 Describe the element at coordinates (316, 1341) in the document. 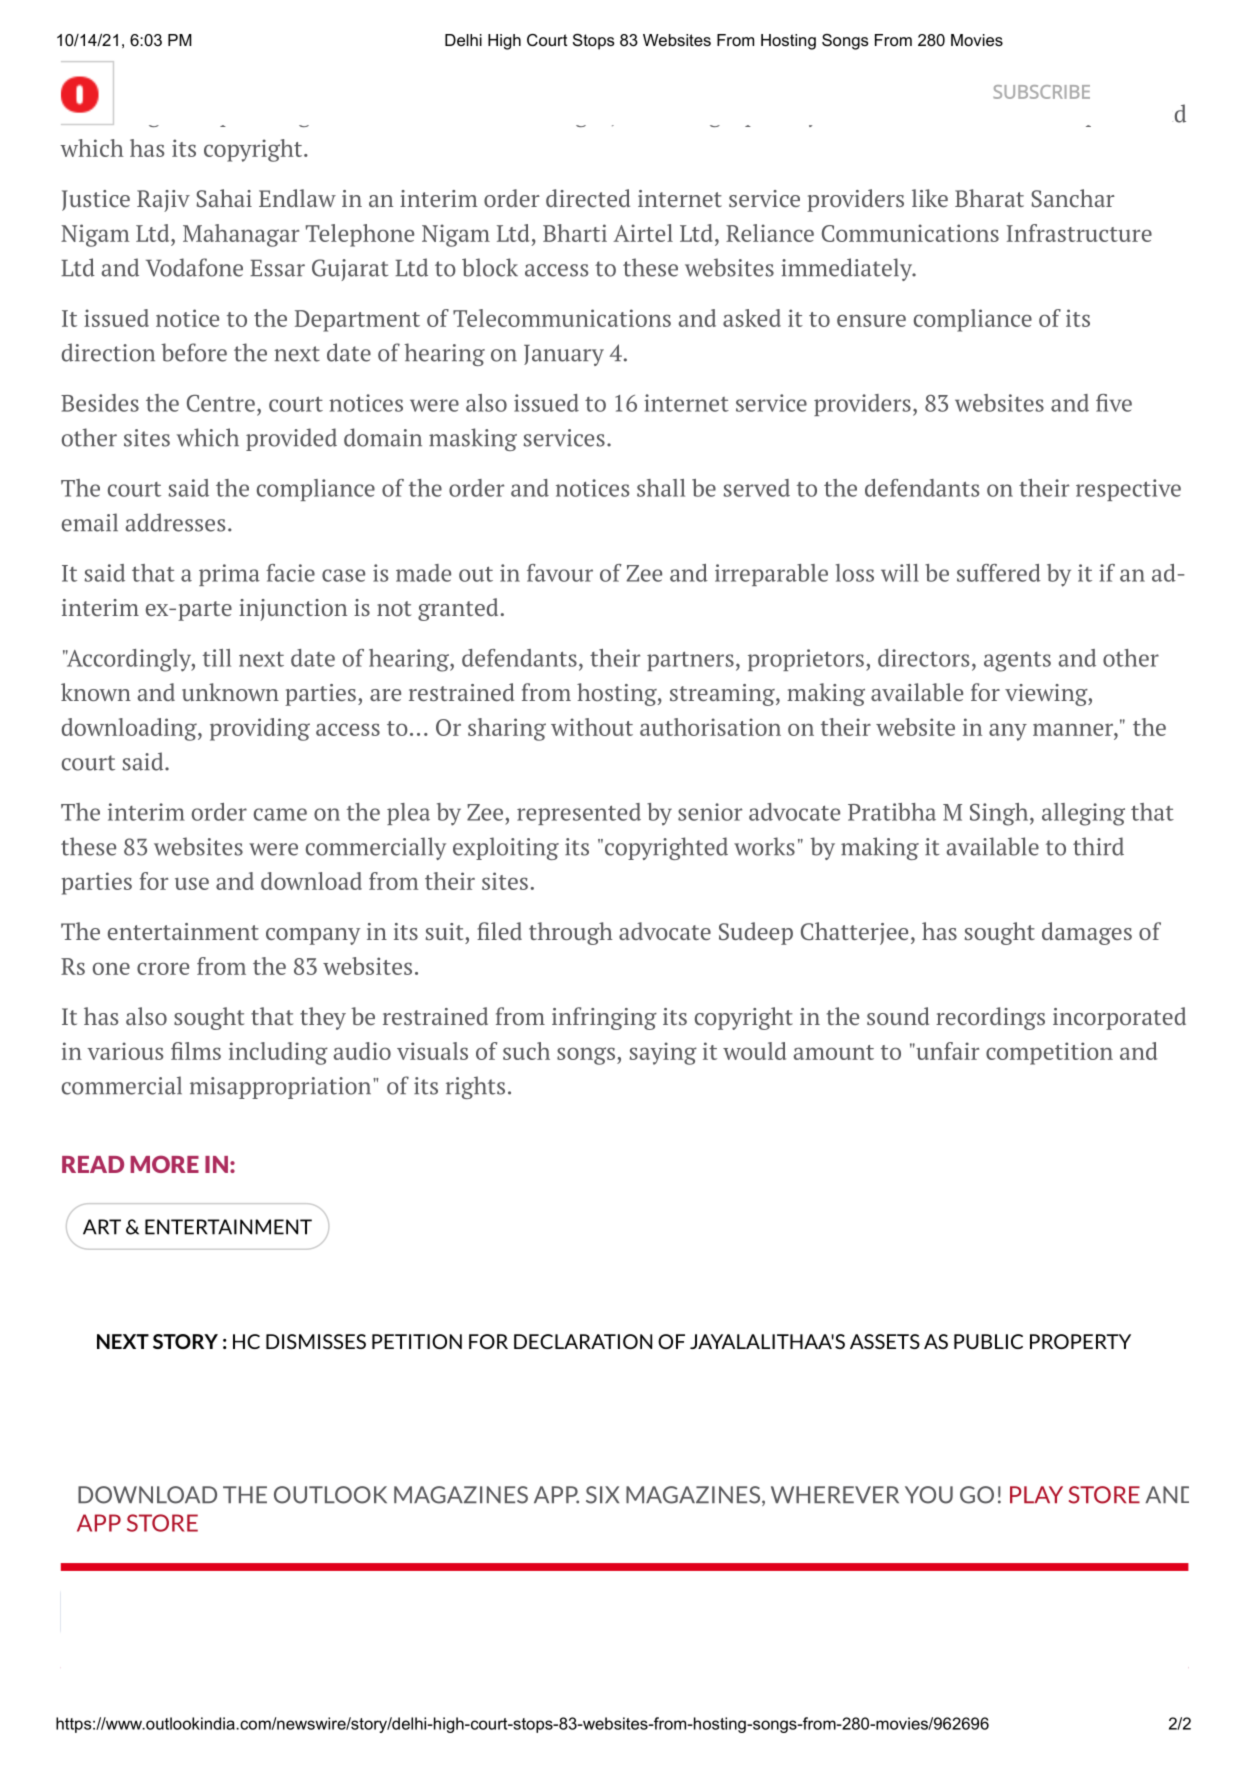

I see `DISMISSES` at that location.
